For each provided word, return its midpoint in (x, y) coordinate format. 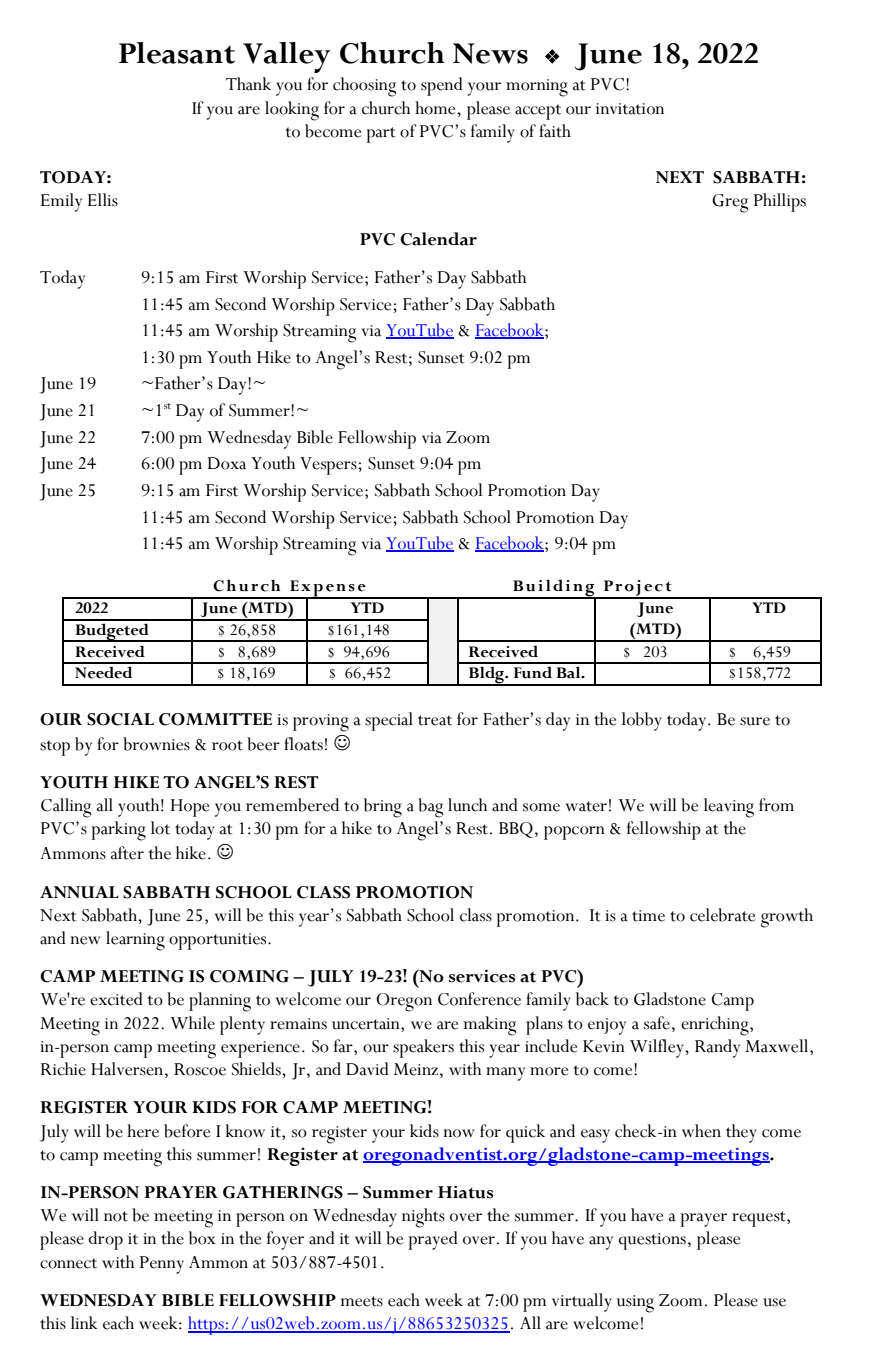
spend (442, 86)
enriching (716, 1026)
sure (755, 721)
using (635, 1304)
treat (435, 720)
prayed (433, 1240)
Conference (479, 999)
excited (116, 999)
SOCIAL (120, 719)
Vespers (329, 466)
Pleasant (177, 53)
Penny (162, 1265)
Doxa (227, 463)
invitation (630, 109)
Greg (730, 203)
